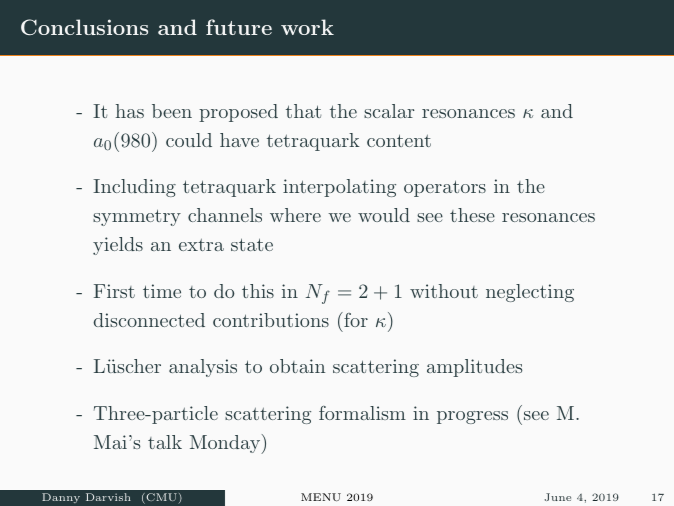 The height and width of the screenshot is (506, 674). What do you see at coordinates (252, 244) in the screenshot?
I see `state` at bounding box center [252, 244].
